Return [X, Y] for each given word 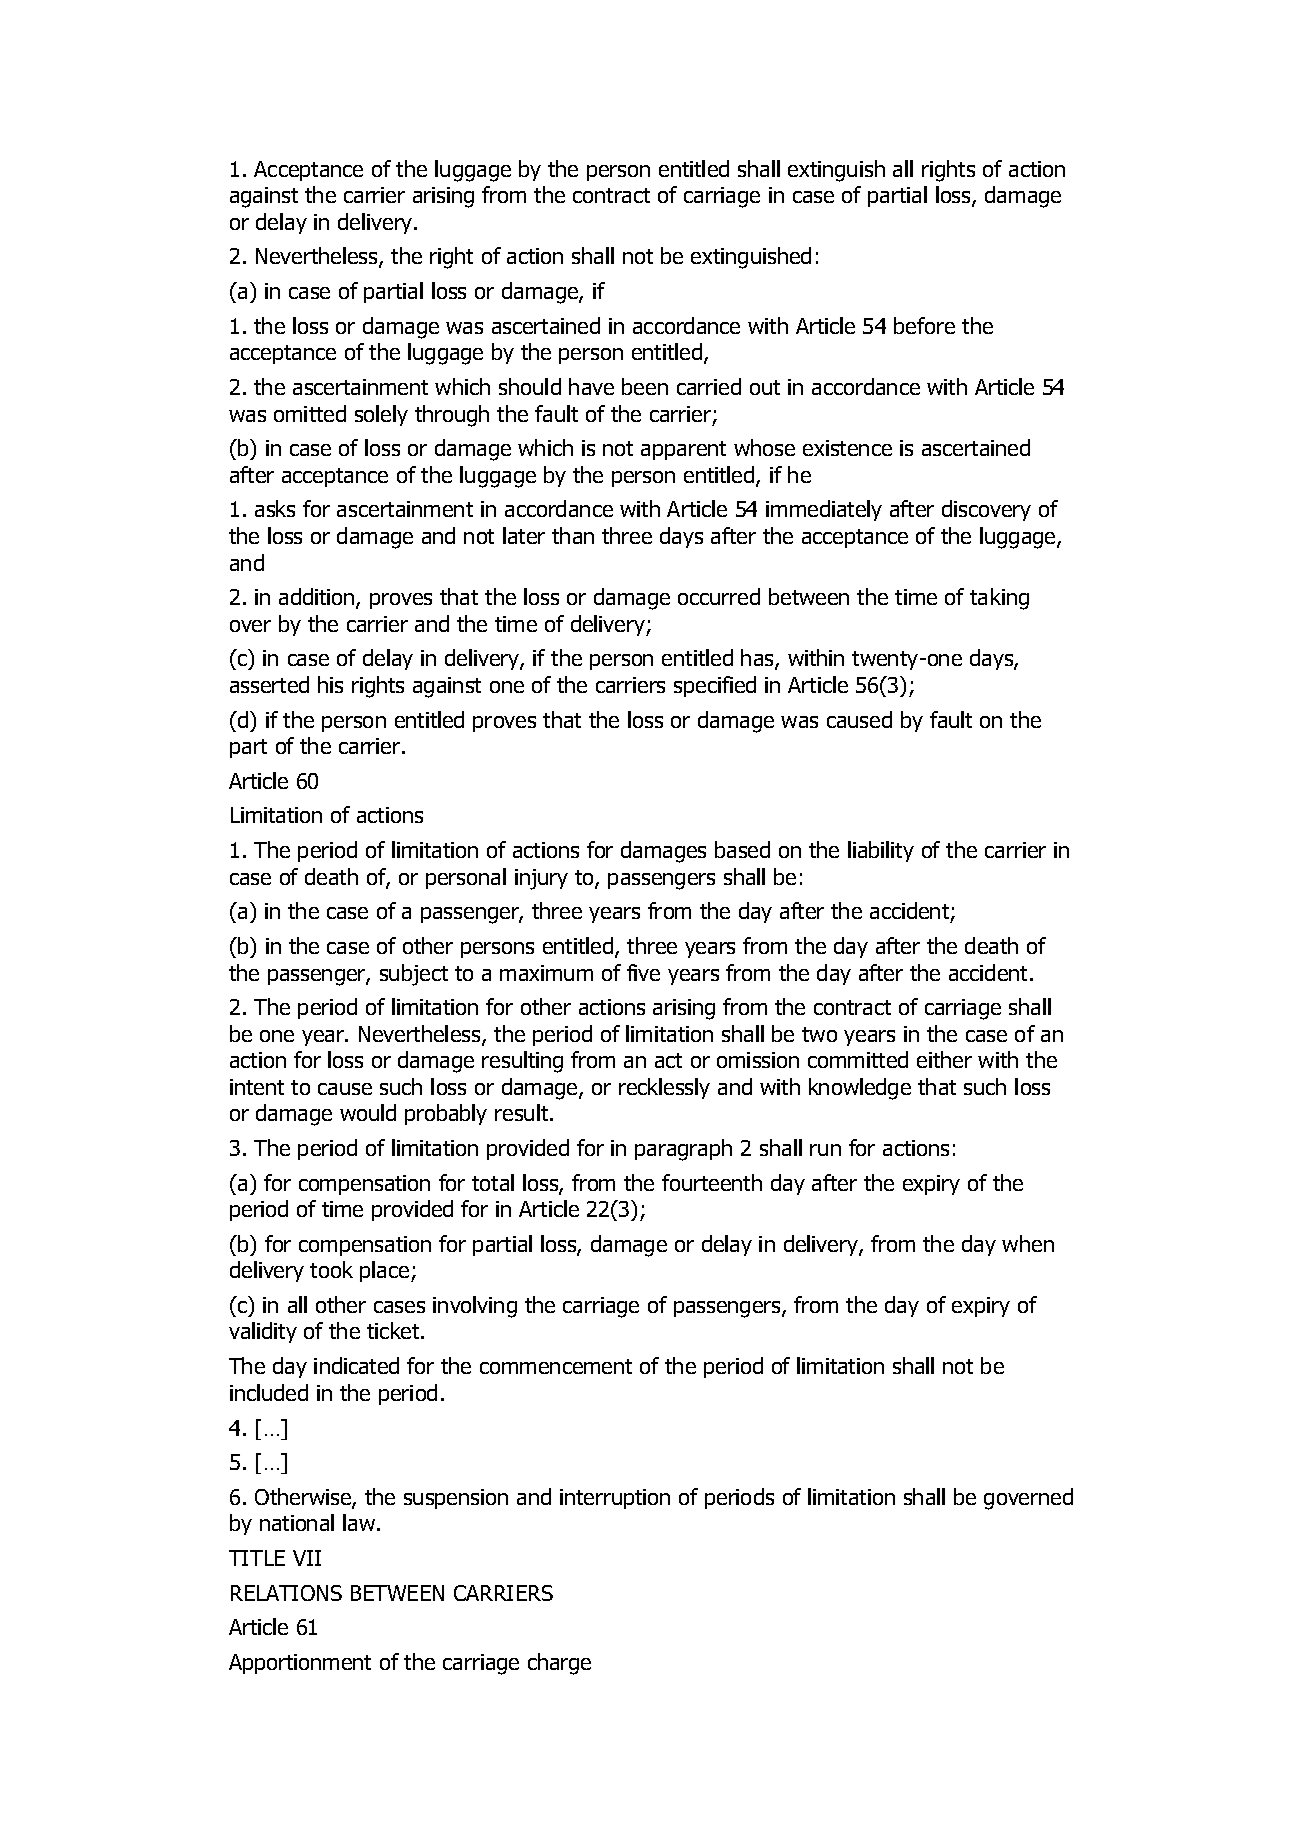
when [1028, 1243]
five [643, 972]
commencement [556, 1366]
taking [999, 599]
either [944, 1059]
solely [381, 415]
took [331, 1269]
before [924, 325]
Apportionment [300, 1664]
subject [414, 975]
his [330, 684]
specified [715, 686]
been [645, 386]
